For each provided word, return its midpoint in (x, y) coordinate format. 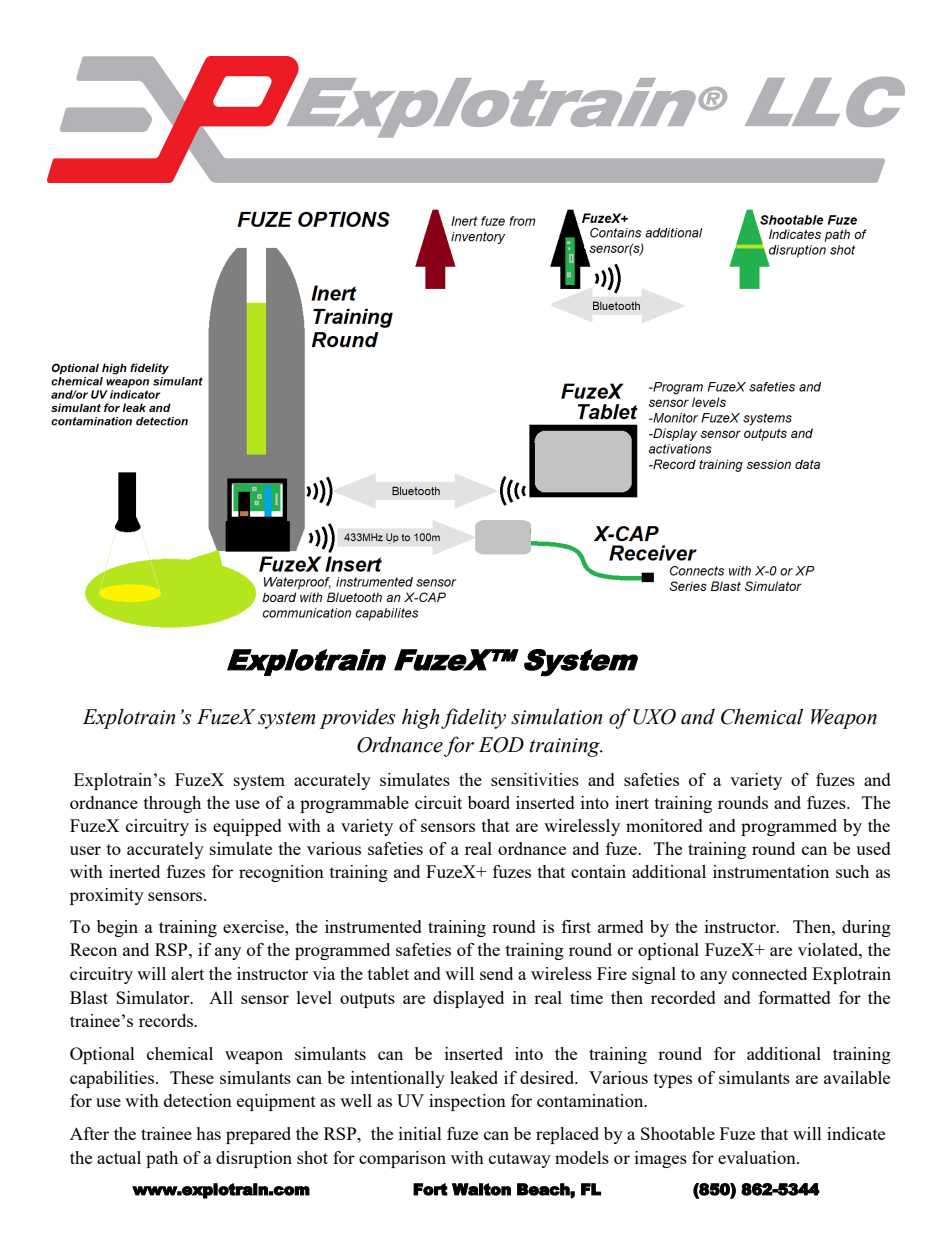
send (496, 973)
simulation (556, 716)
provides (358, 718)
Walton (481, 1189)
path (162, 1159)
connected (769, 973)
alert (187, 973)
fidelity (473, 718)
